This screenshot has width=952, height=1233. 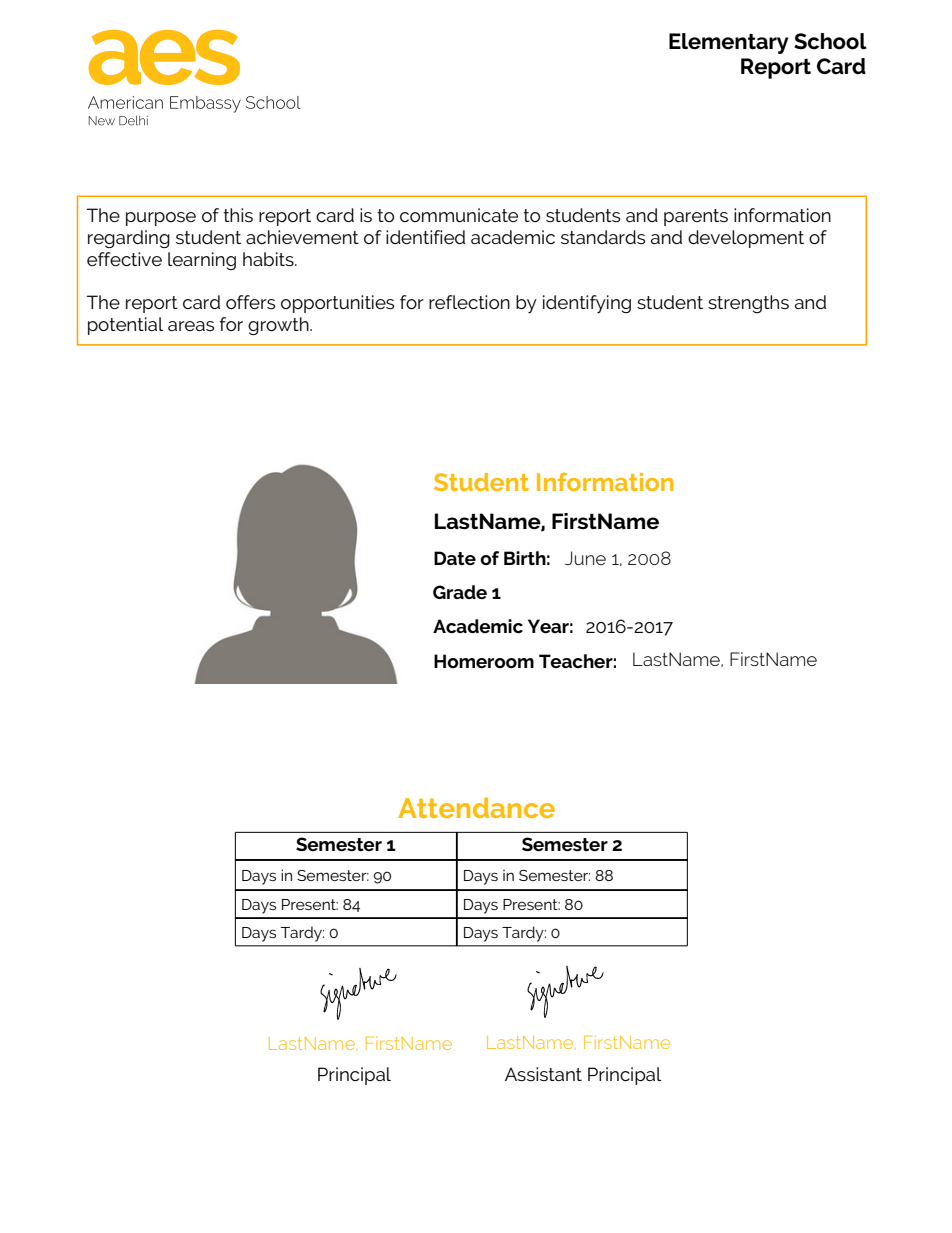 What do you see at coordinates (476, 807) in the screenshot?
I see `Attendance` at bounding box center [476, 807].
